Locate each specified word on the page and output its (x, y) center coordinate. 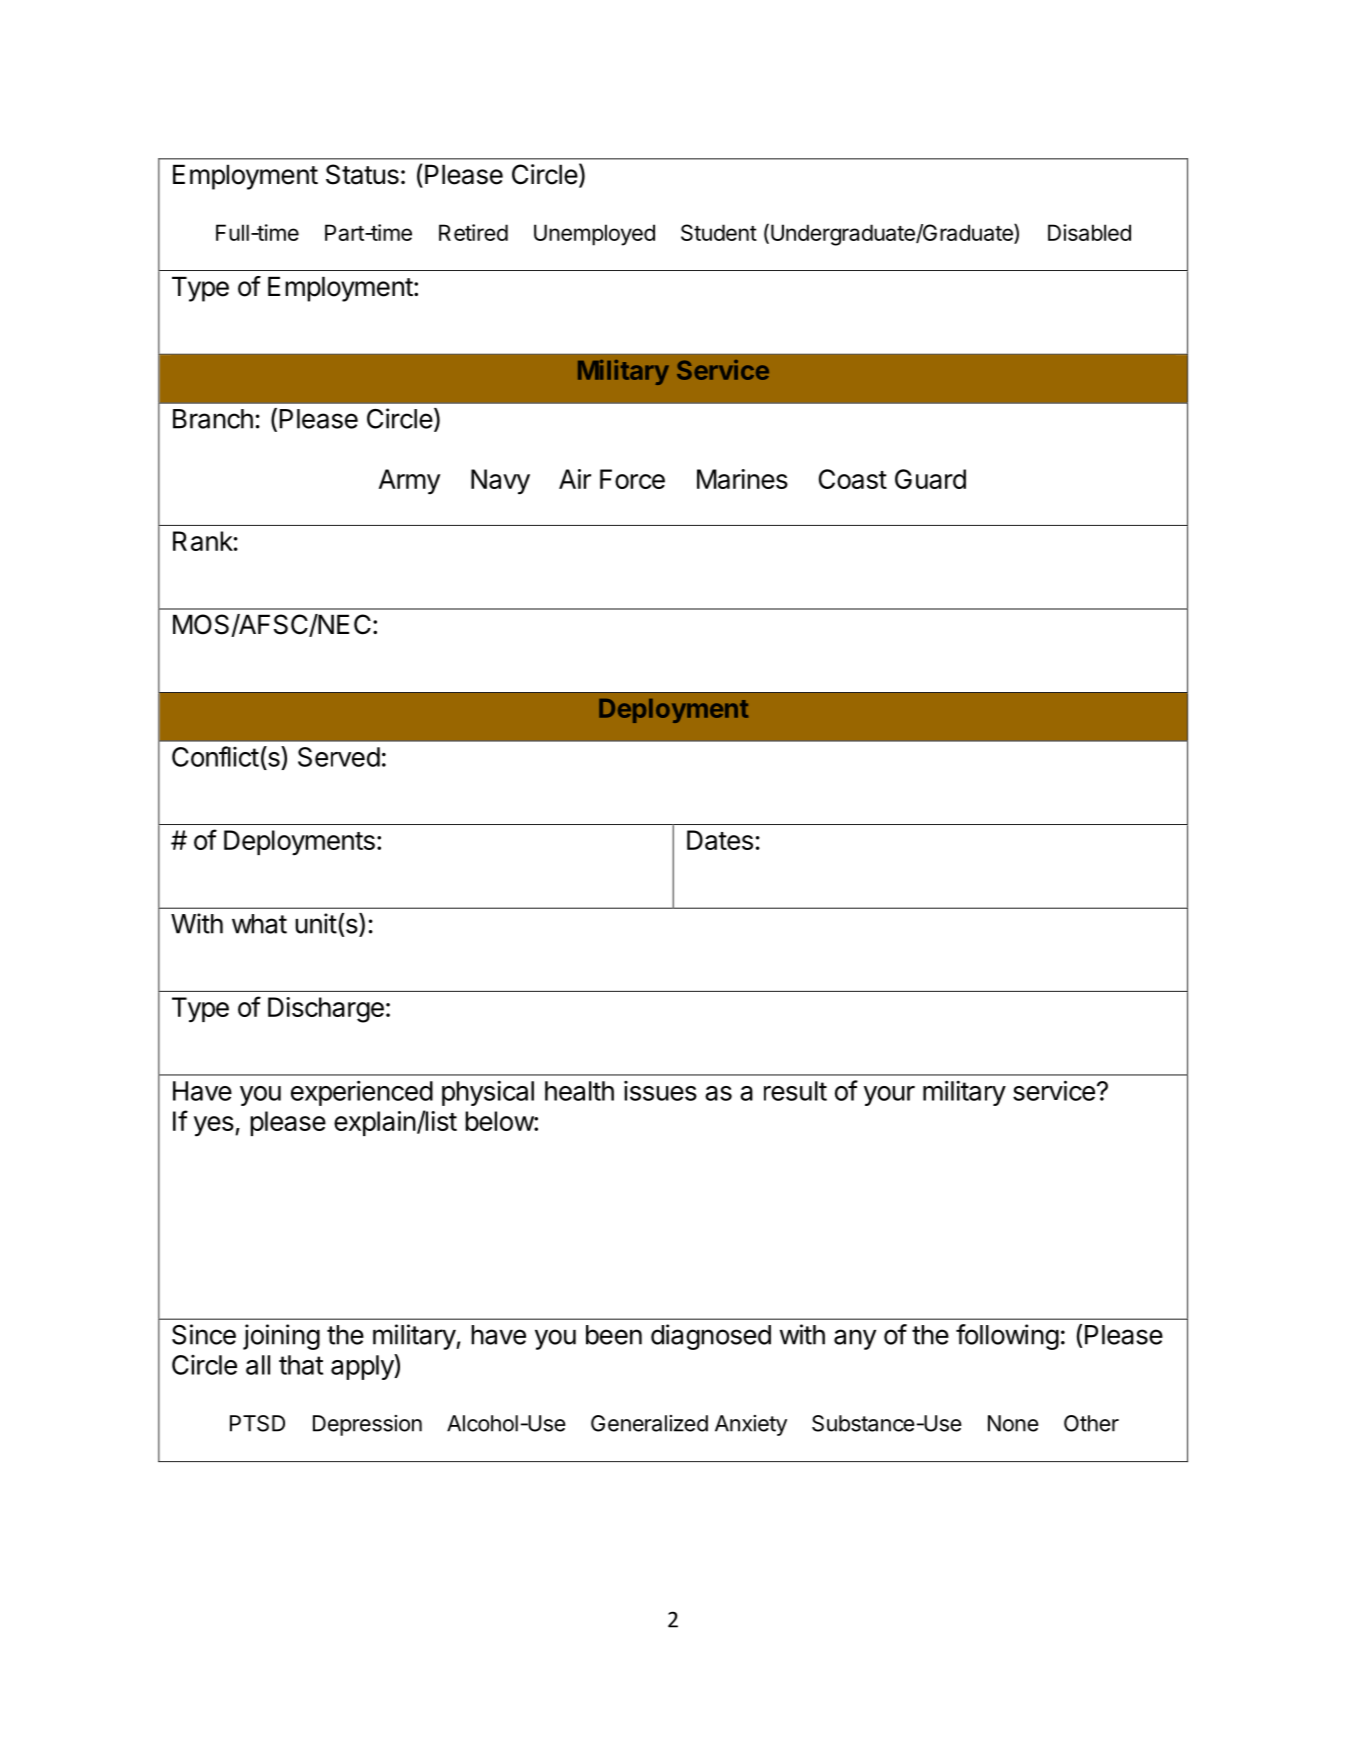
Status (362, 174)
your (889, 1096)
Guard (930, 479)
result (795, 1091)
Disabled (1089, 232)
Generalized (649, 1423)
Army (409, 482)
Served (339, 757)
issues (660, 1091)
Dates (720, 840)
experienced (362, 1093)
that (301, 1365)
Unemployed (594, 235)
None (1013, 1423)
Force (632, 479)
